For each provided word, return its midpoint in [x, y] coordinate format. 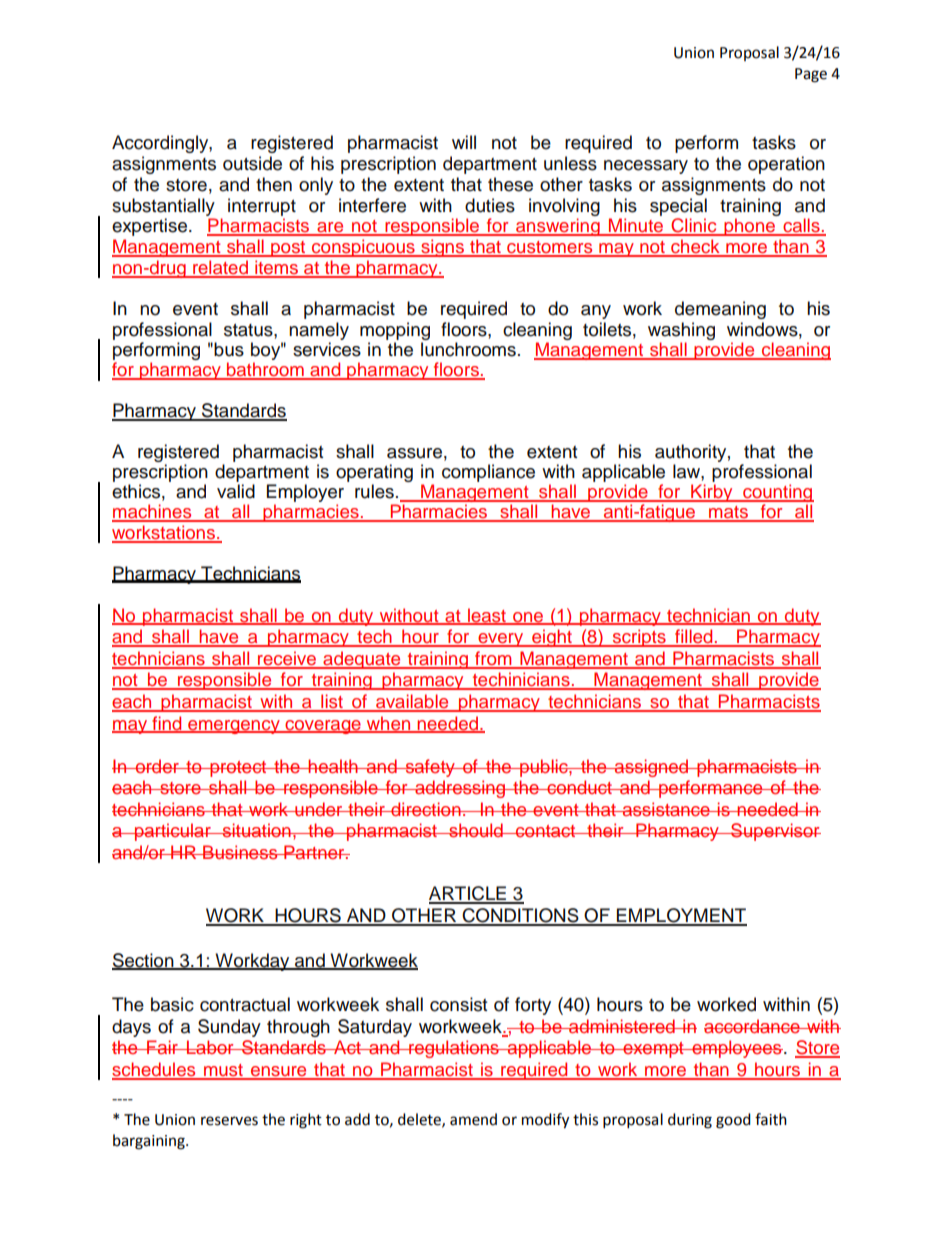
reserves [229, 1121]
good [733, 1121]
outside [252, 163]
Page [811, 75]
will [464, 142]
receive [287, 659]
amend [473, 1119]
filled [694, 637]
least [487, 616]
